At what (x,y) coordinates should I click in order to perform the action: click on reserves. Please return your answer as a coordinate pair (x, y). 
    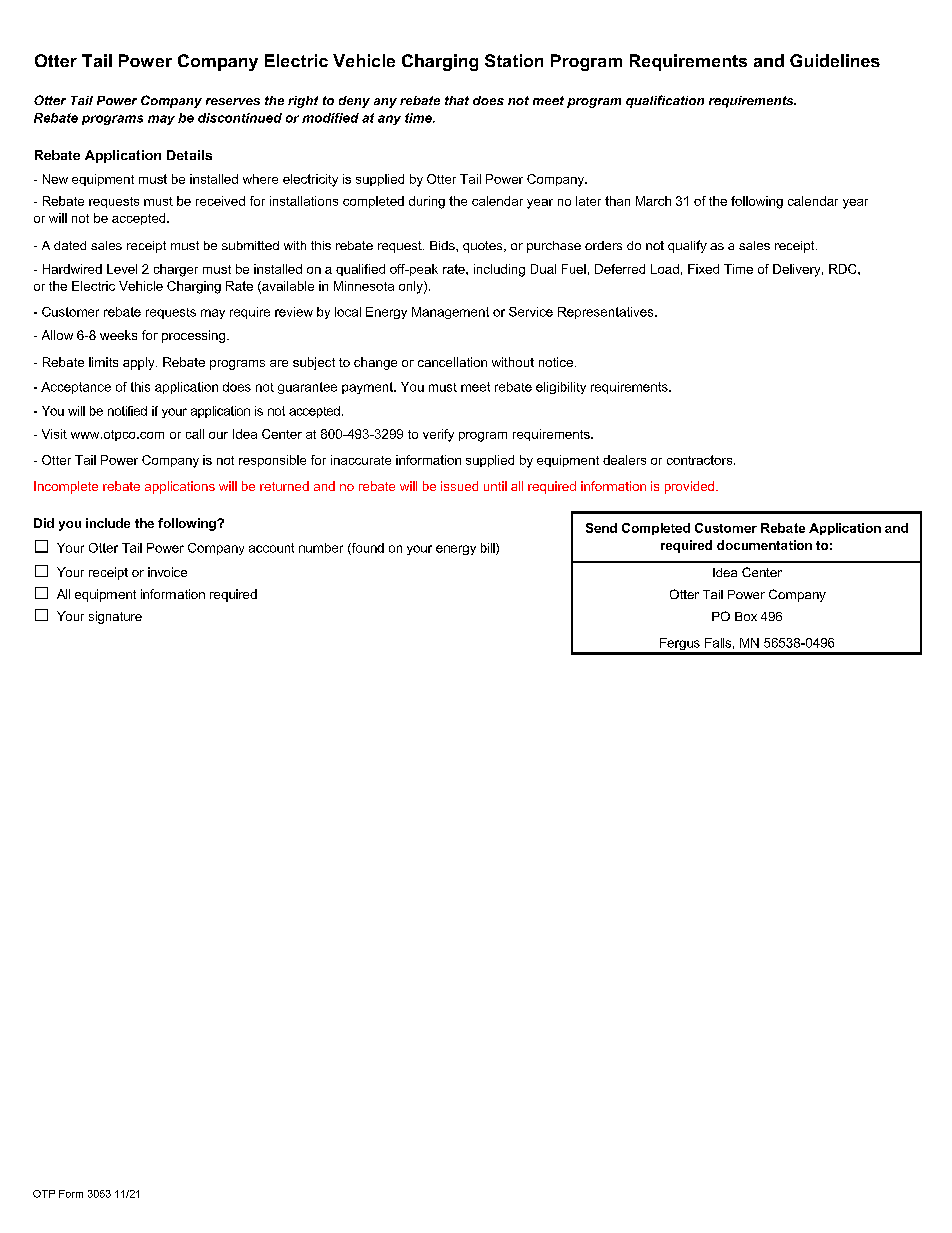
    Looking at the image, I should click on (233, 101).
